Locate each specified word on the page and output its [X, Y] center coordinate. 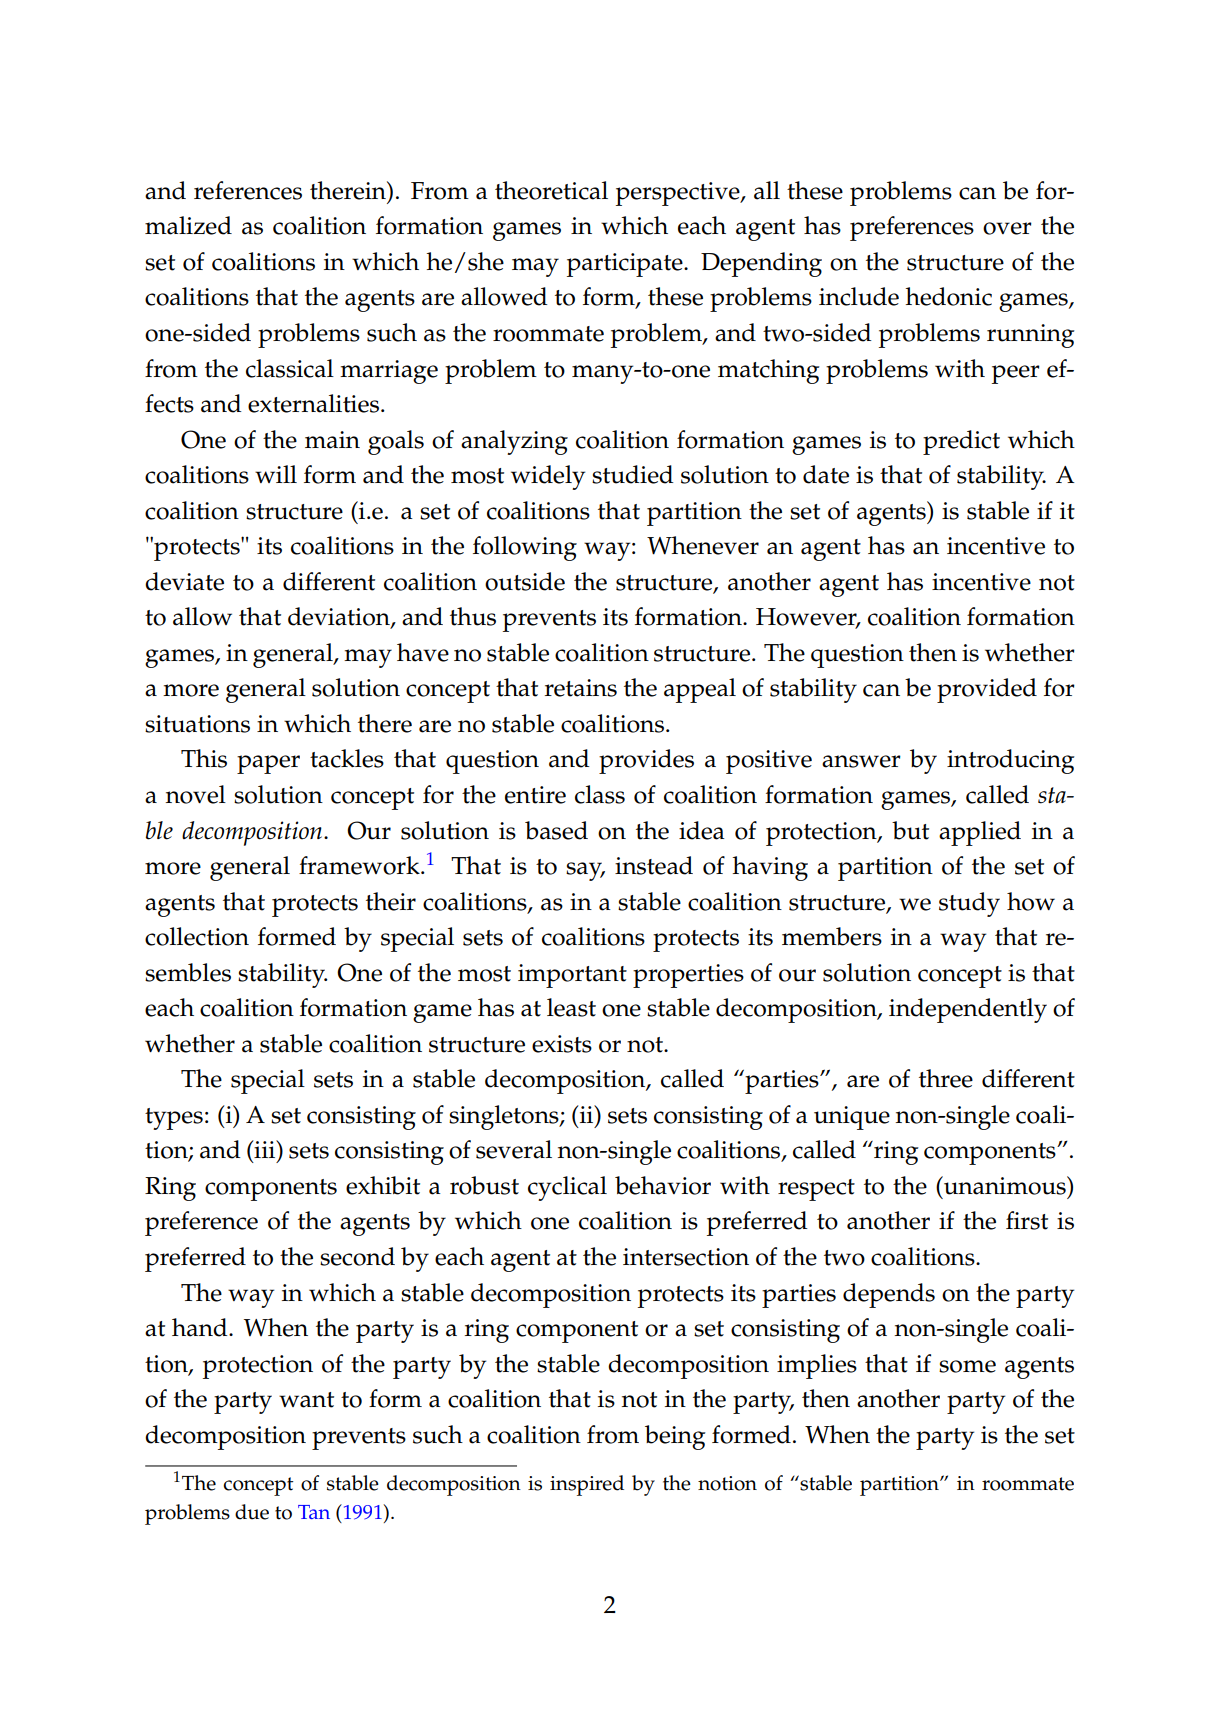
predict [961, 442]
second [357, 1256]
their [391, 901]
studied [633, 474]
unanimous [1005, 1185]
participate [626, 265]
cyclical [567, 1188]
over [1007, 228]
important [572, 976]
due [252, 1512]
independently [968, 1010]
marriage [389, 372]
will [276, 474]
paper [268, 764]
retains [581, 688]
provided [987, 690]
